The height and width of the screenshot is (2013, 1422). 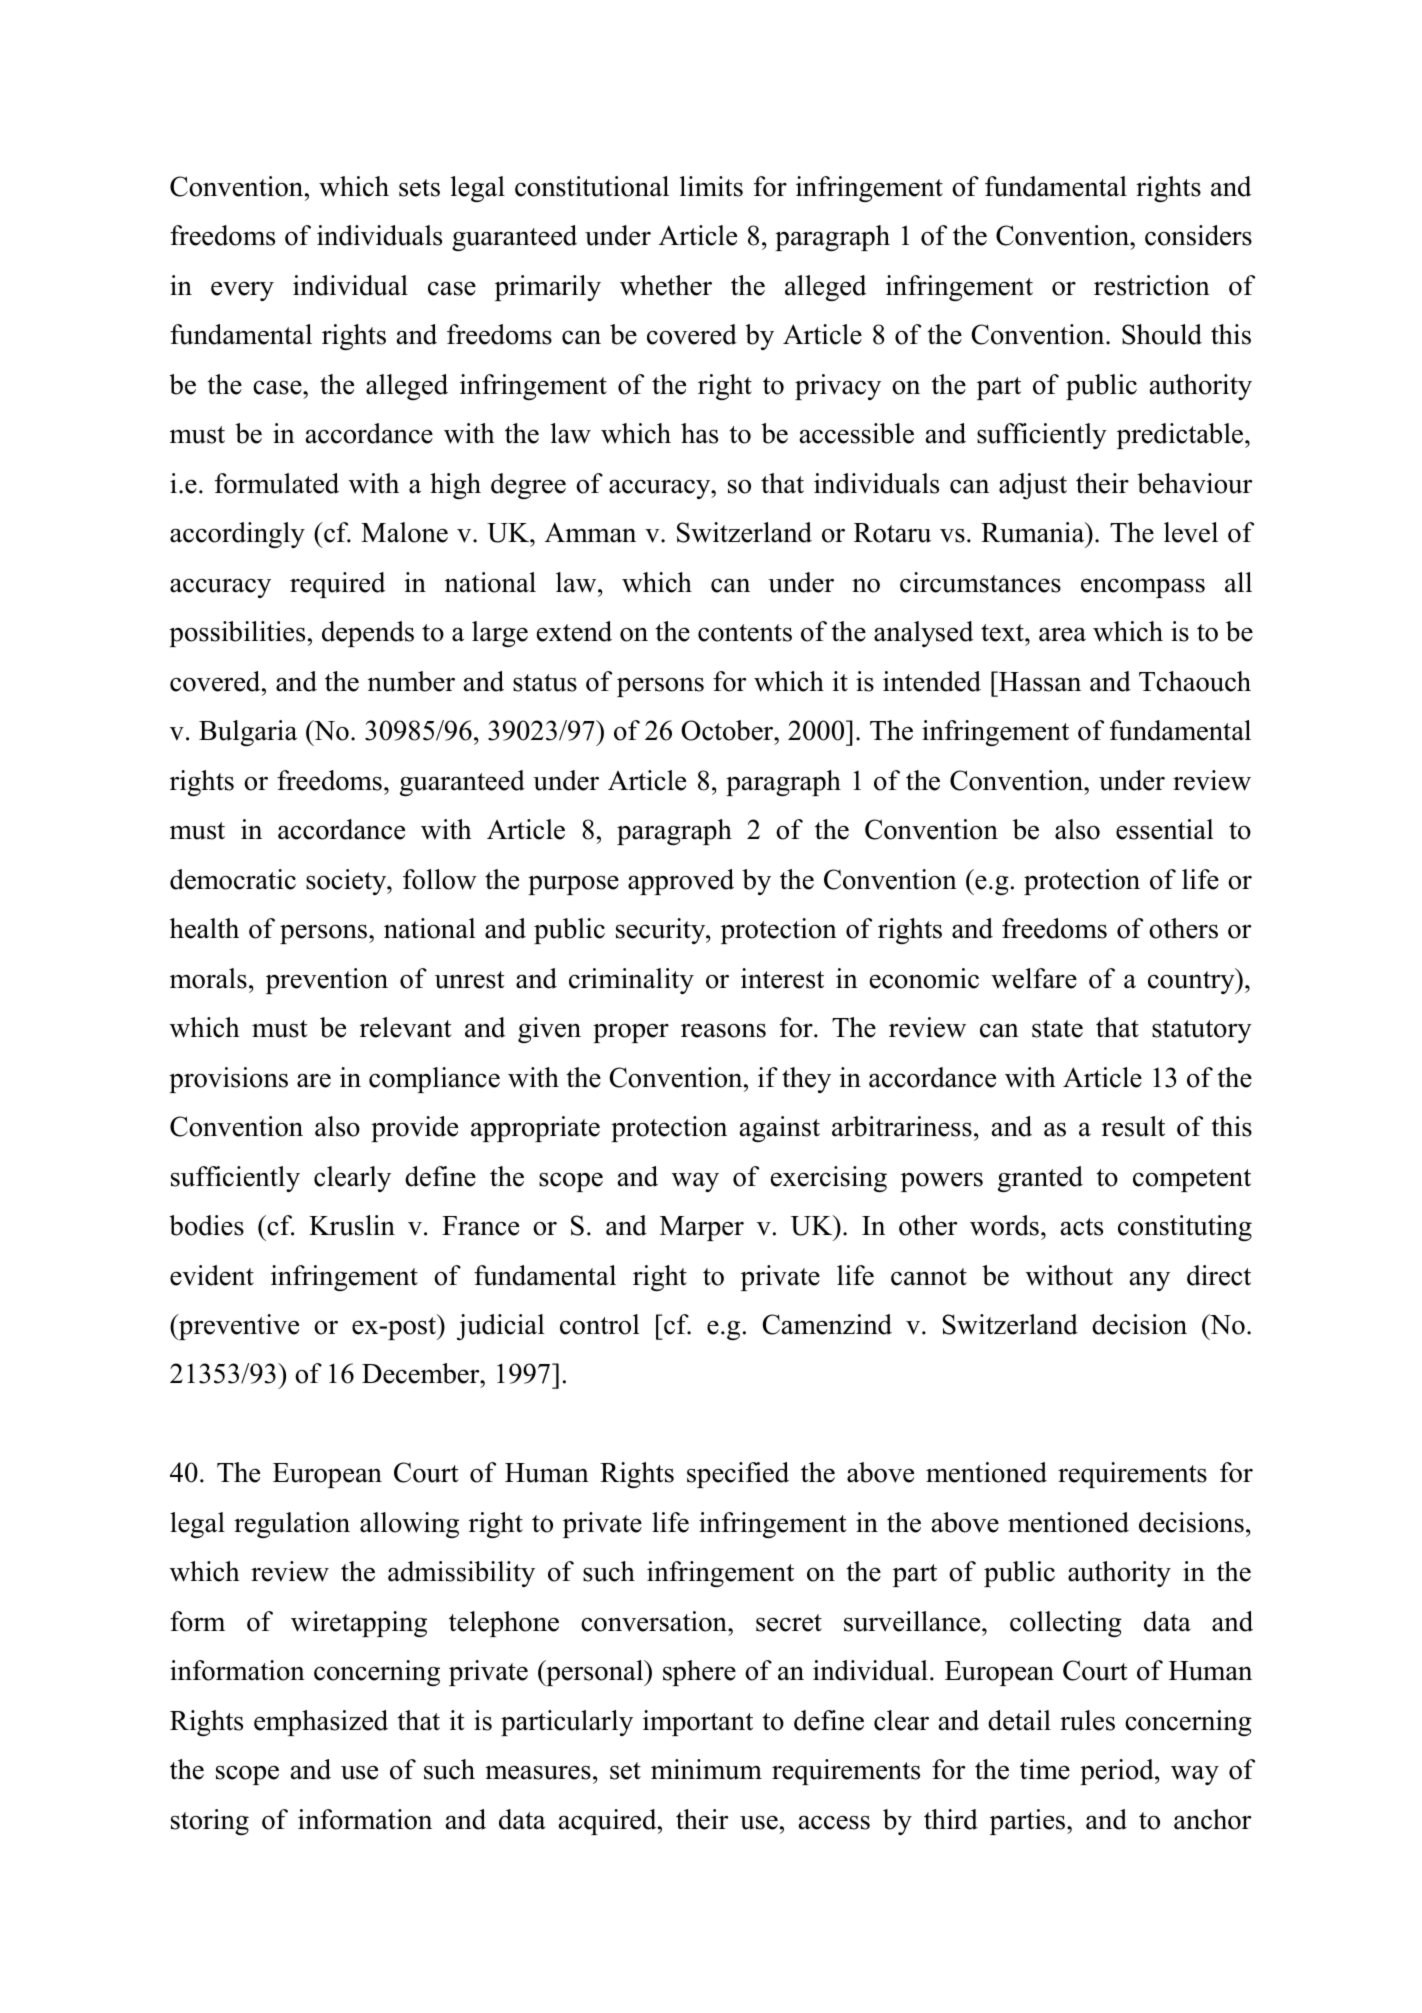 What do you see at coordinates (327, 981) in the screenshot?
I see `prevention` at bounding box center [327, 981].
